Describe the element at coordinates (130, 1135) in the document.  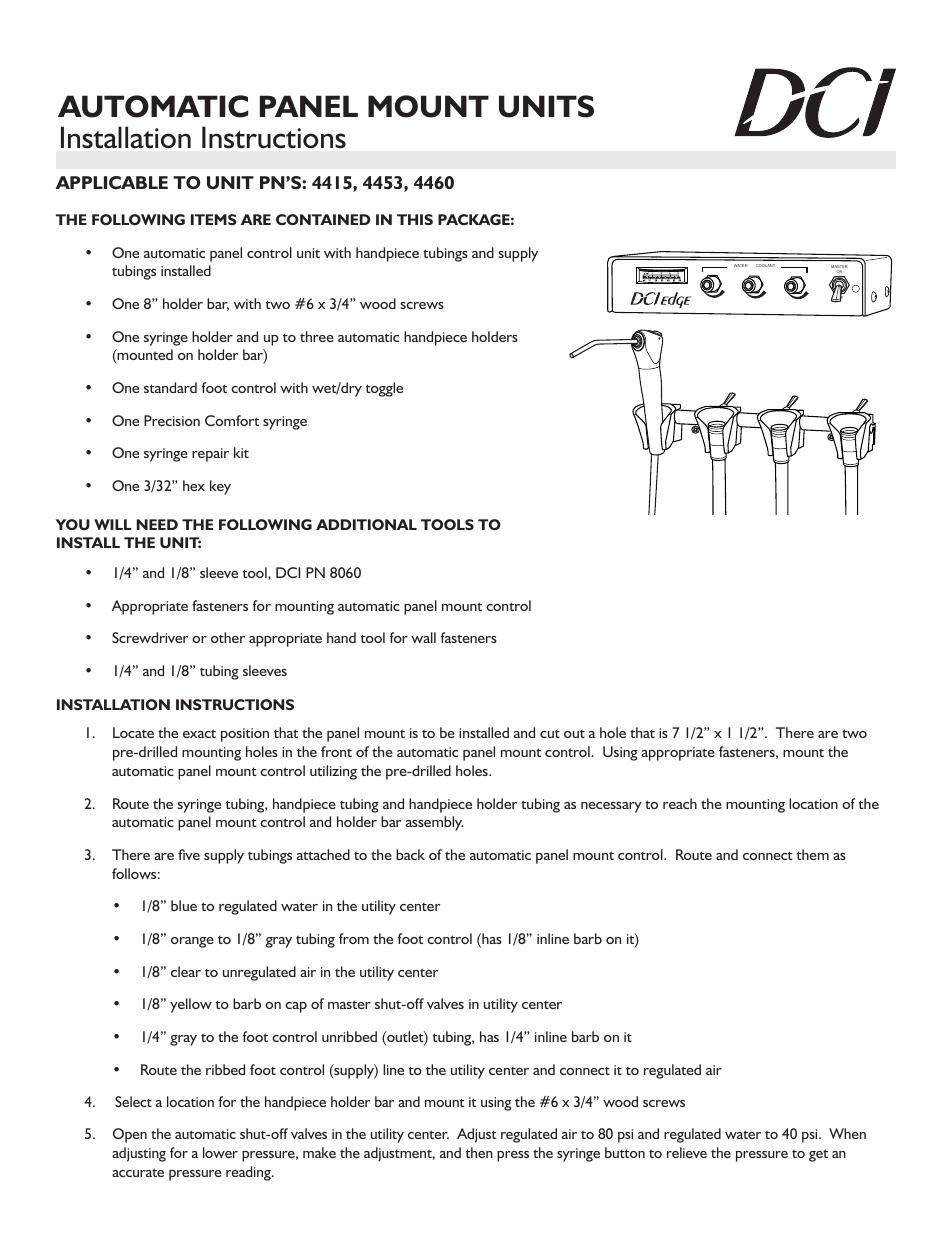
I see `Open` at that location.
